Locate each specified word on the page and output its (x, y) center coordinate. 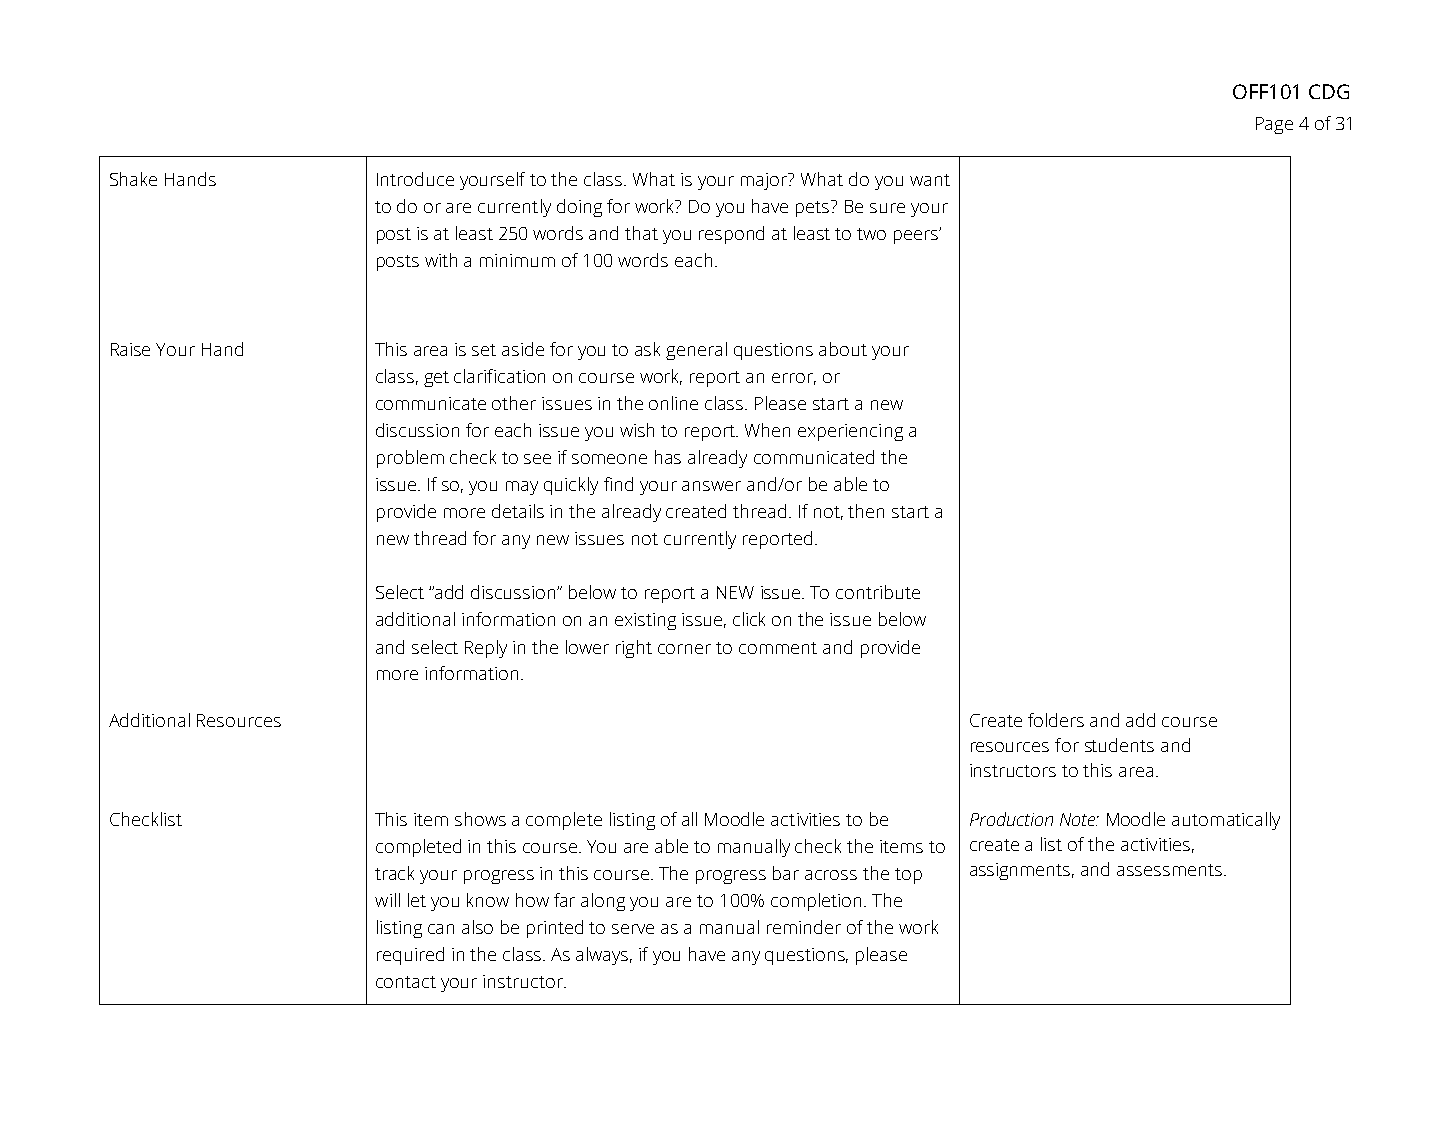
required (410, 956)
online (673, 403)
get (436, 379)
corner (684, 649)
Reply (486, 649)
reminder (804, 927)
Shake (133, 179)
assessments (1169, 870)
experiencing (850, 432)
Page (1274, 125)
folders (1056, 720)
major (765, 181)
